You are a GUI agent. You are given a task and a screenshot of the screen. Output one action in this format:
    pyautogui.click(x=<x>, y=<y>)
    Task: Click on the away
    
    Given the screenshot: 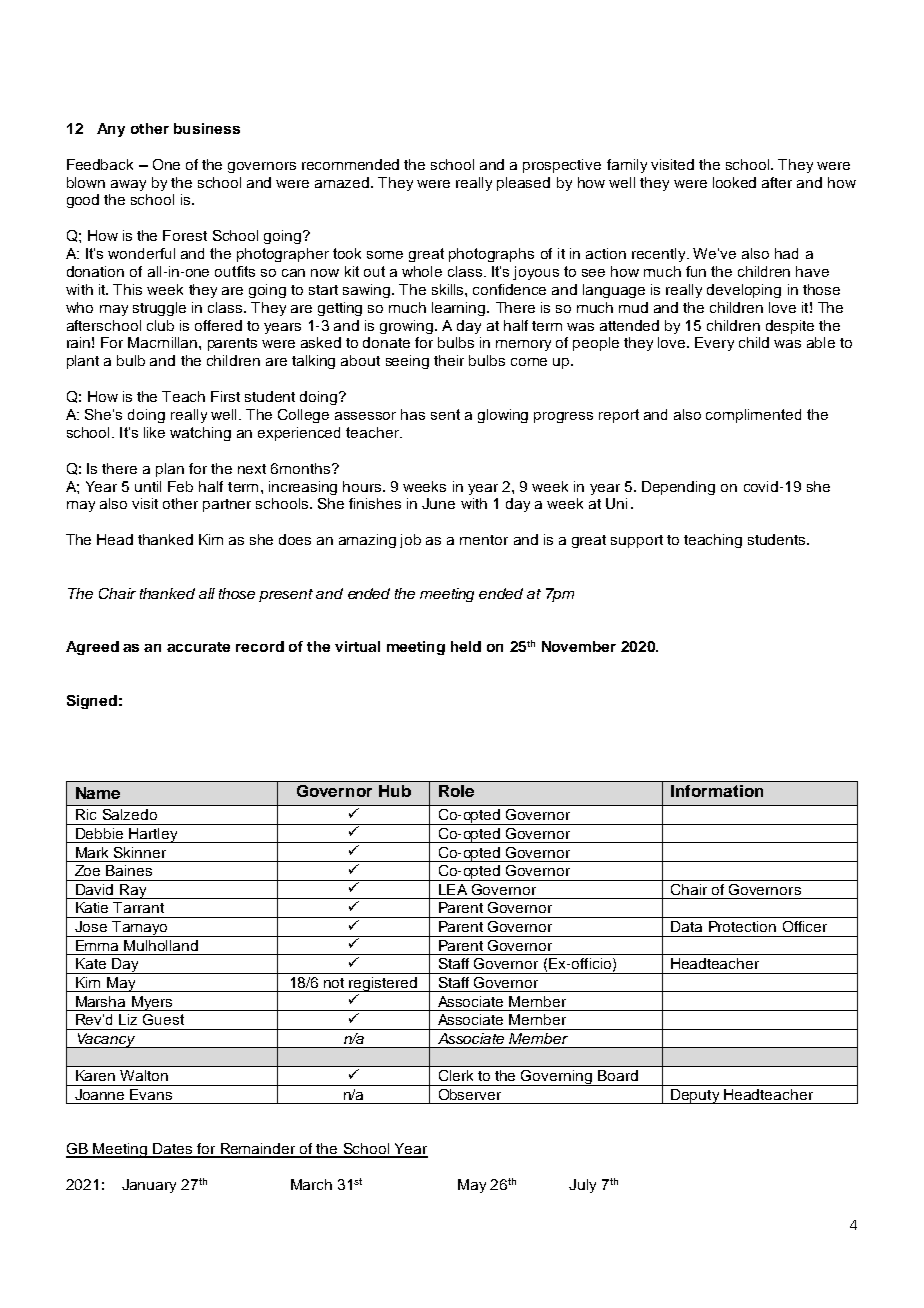 What is the action you would take?
    pyautogui.click(x=128, y=185)
